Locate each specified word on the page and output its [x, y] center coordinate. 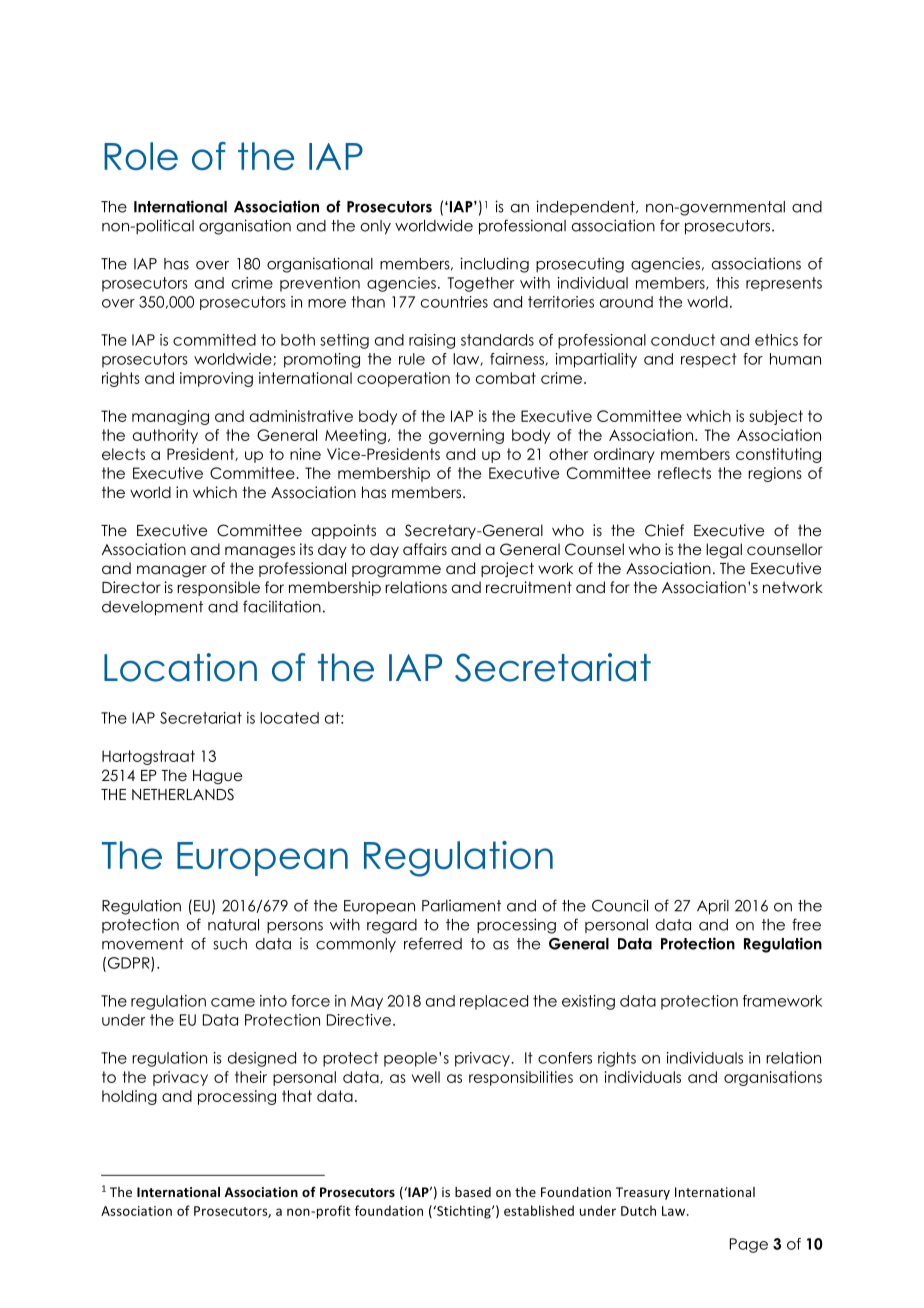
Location [180, 667]
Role [141, 156]
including [494, 265]
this [727, 283]
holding [129, 1097]
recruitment [529, 587]
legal [724, 550]
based [473, 1192]
